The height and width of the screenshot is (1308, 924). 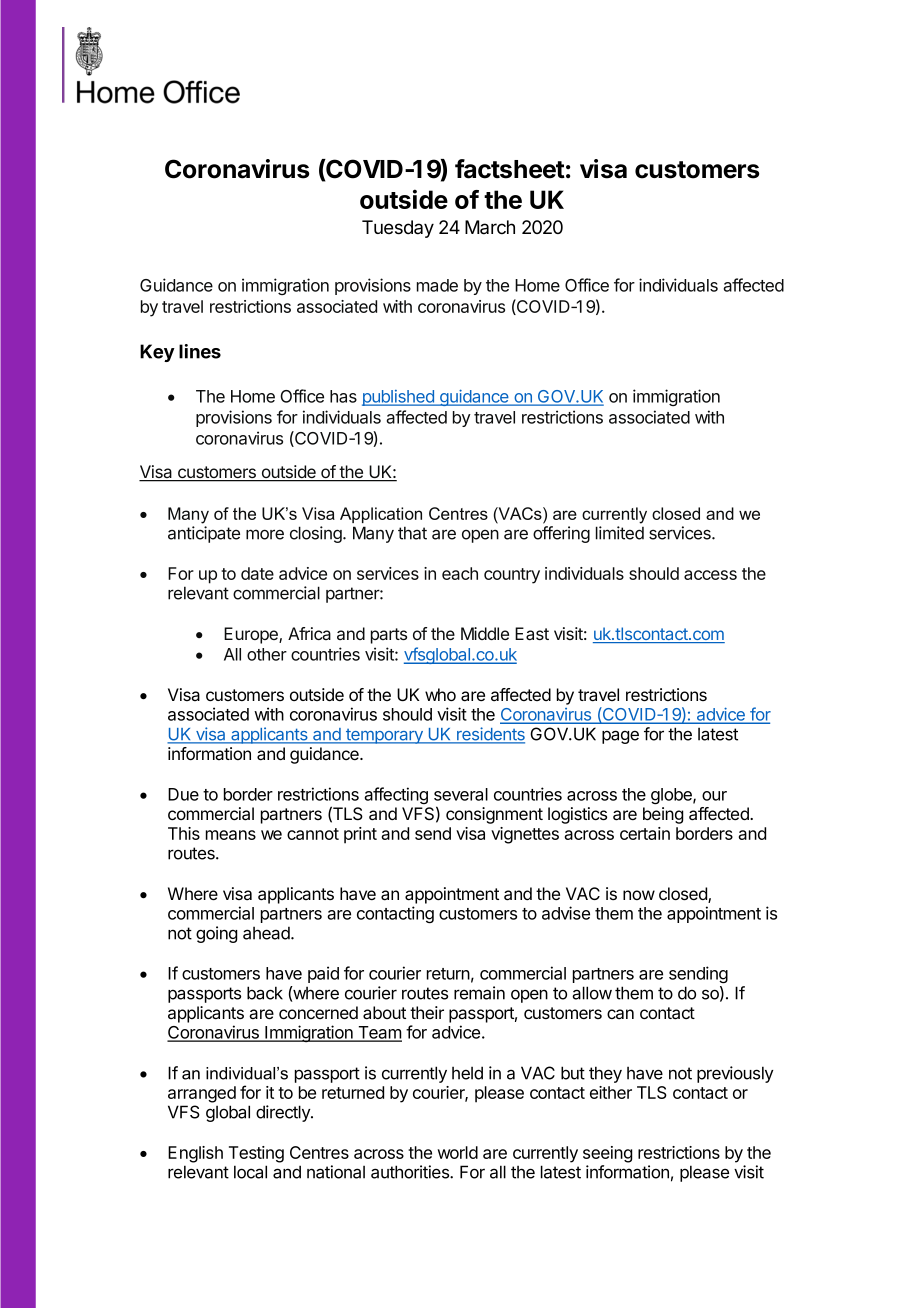 What do you see at coordinates (267, 654) in the screenshot?
I see `other` at bounding box center [267, 654].
